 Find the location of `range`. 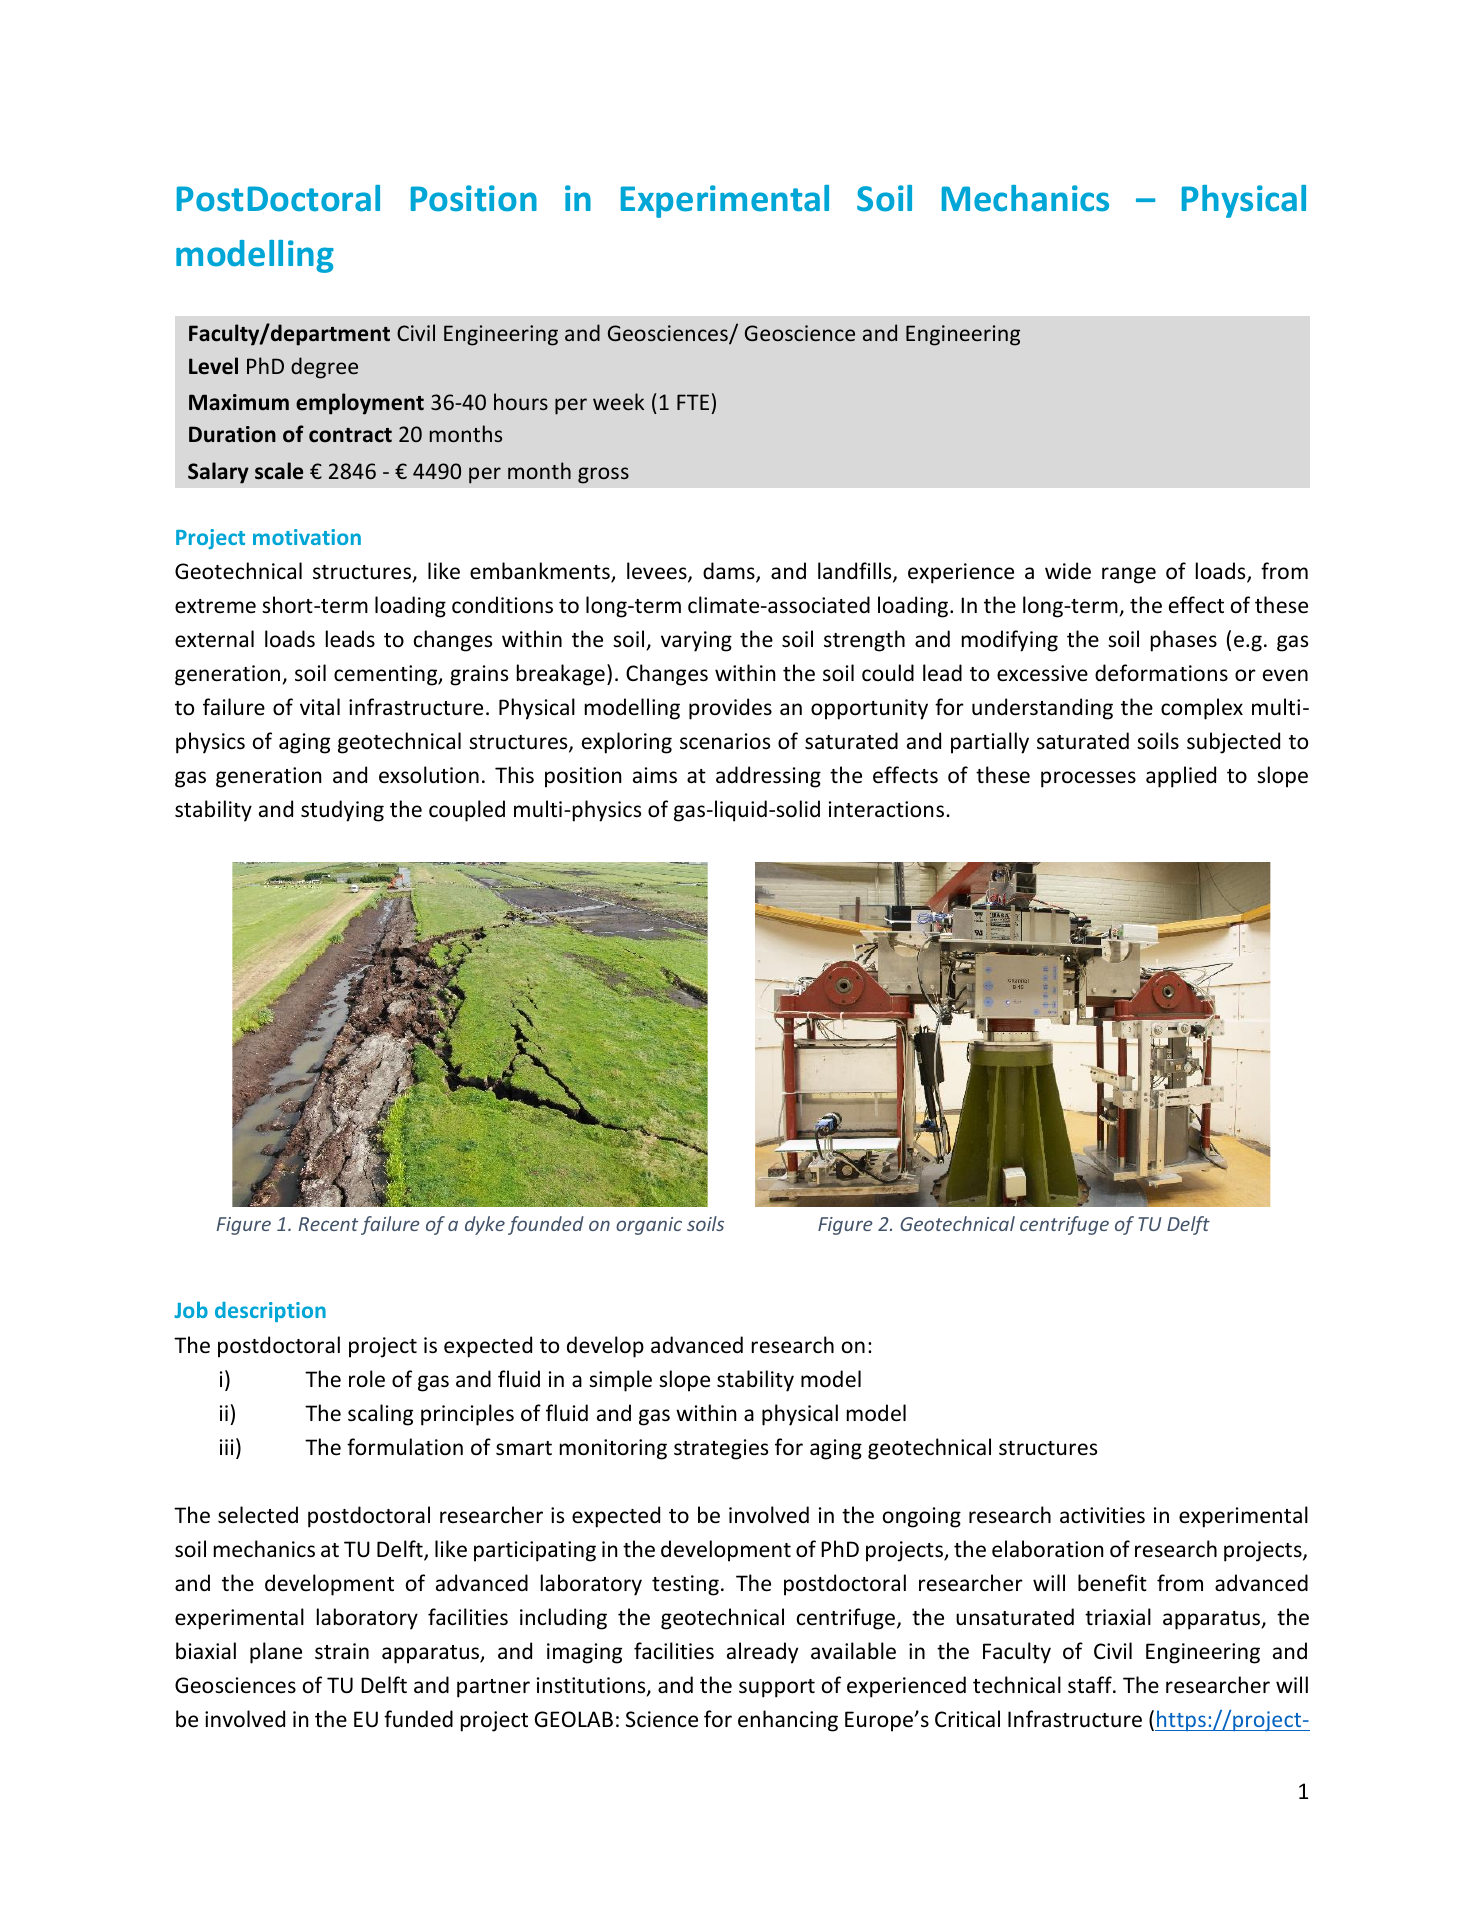

range is located at coordinates (1129, 575).
